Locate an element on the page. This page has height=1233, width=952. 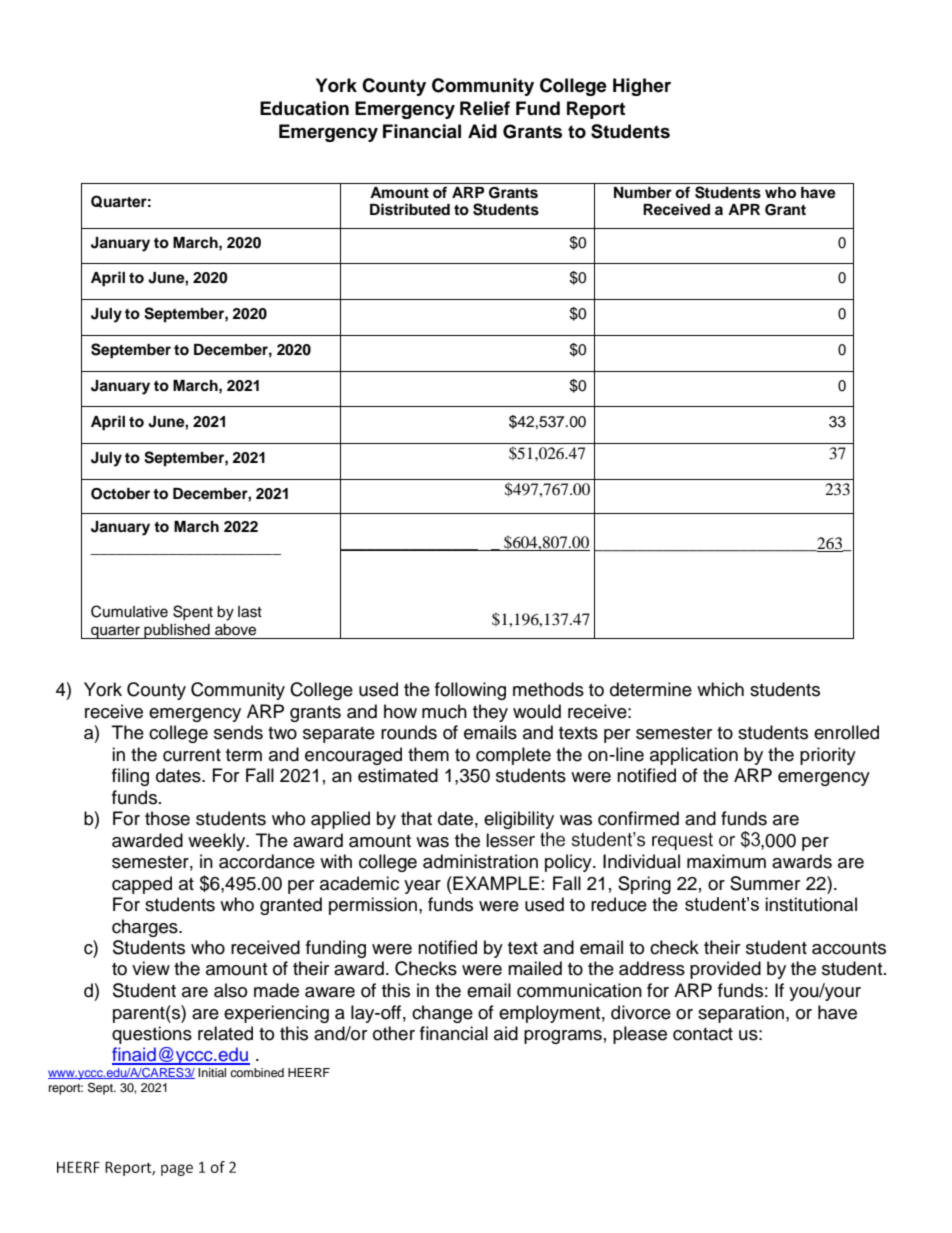
October is located at coordinates (120, 494).
